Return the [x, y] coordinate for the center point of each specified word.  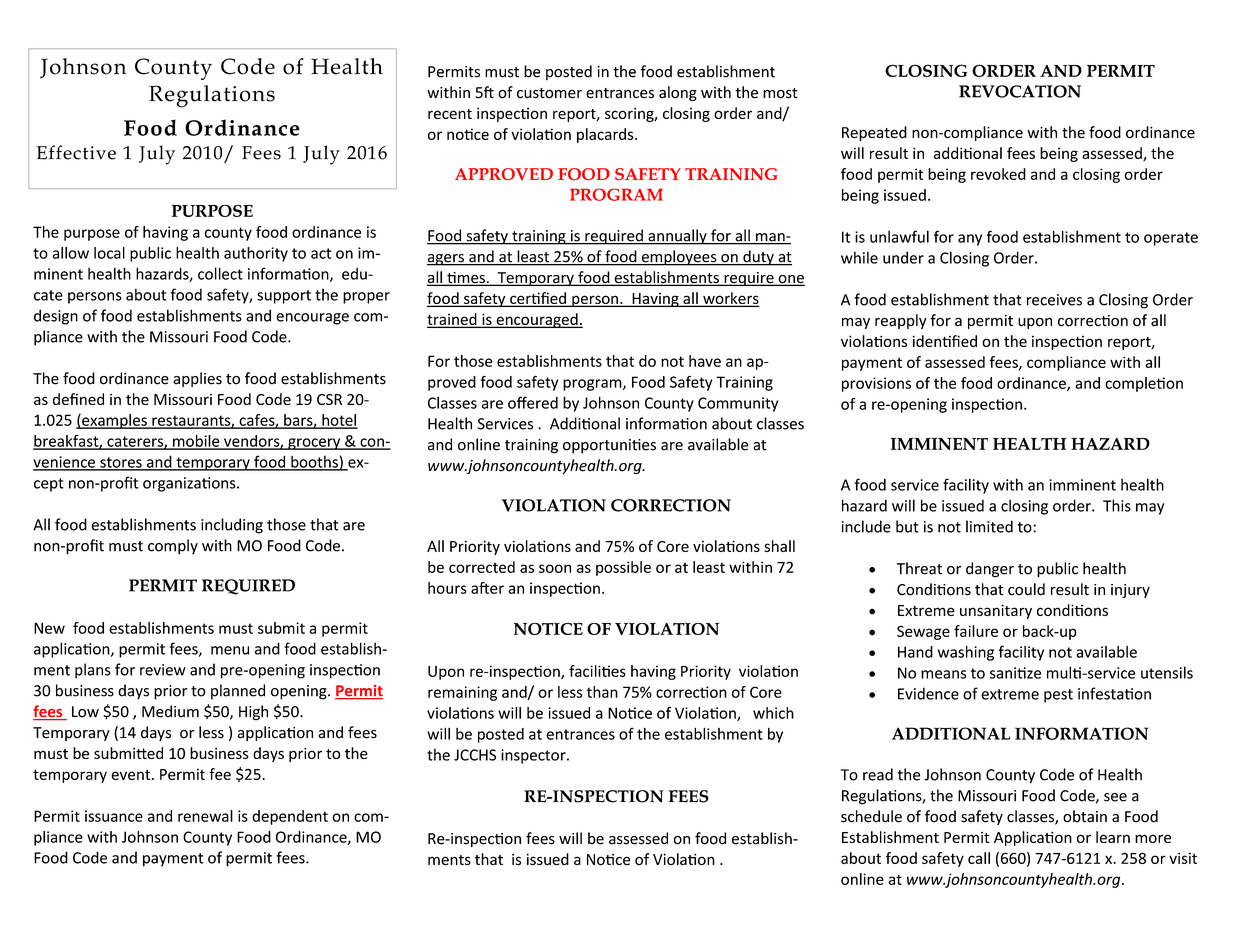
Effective [76, 152]
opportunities [609, 446]
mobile [196, 442]
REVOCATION [1020, 91]
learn [1113, 837]
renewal [205, 816]
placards [606, 135]
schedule [871, 816]
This [1117, 505]
